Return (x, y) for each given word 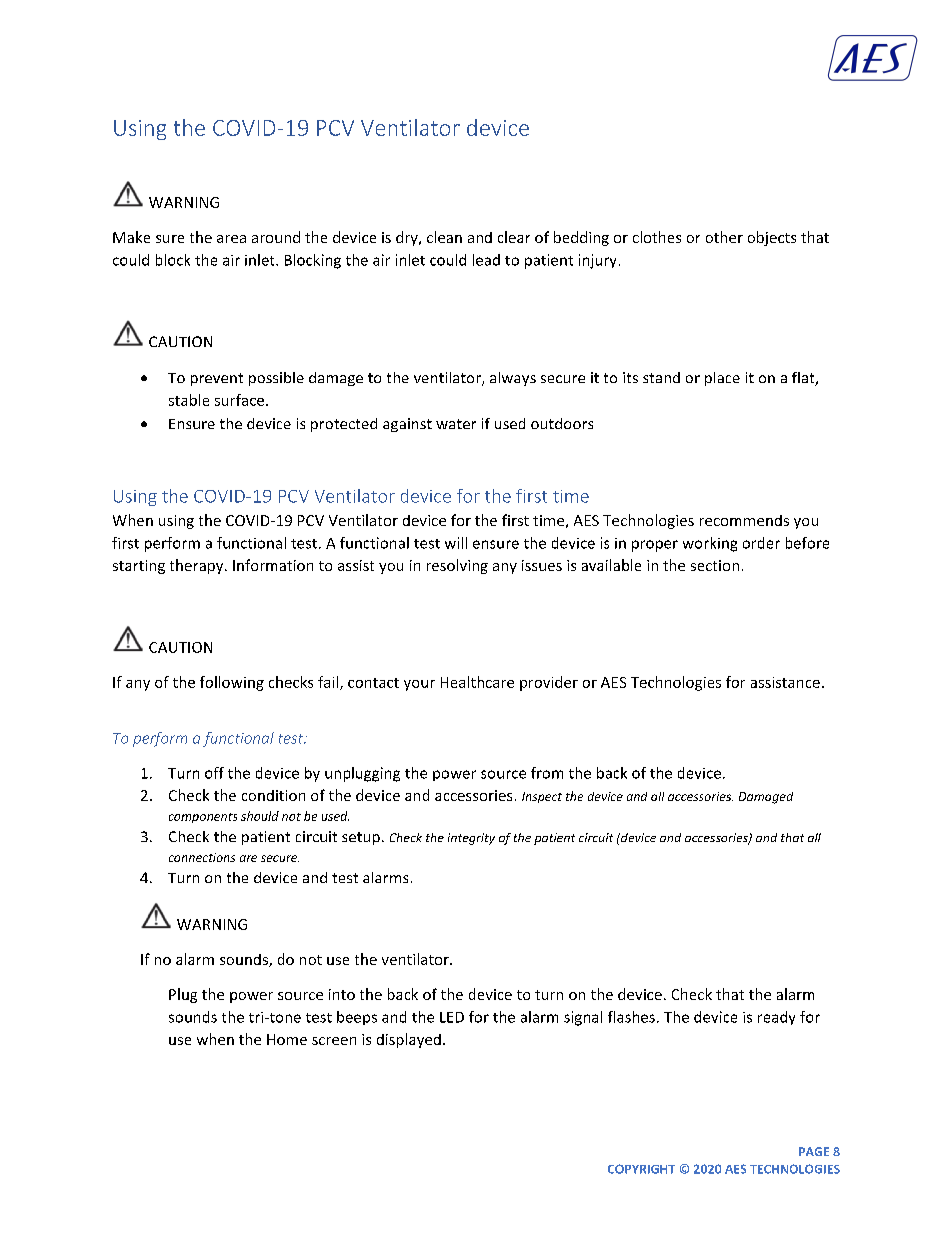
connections (202, 857)
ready (776, 1018)
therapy (198, 566)
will (456, 543)
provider (549, 683)
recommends (744, 520)
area (231, 239)
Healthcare (477, 682)
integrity (471, 839)
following (232, 683)
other (724, 237)
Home (287, 1039)
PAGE (814, 1151)
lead (486, 260)
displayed (409, 1040)
